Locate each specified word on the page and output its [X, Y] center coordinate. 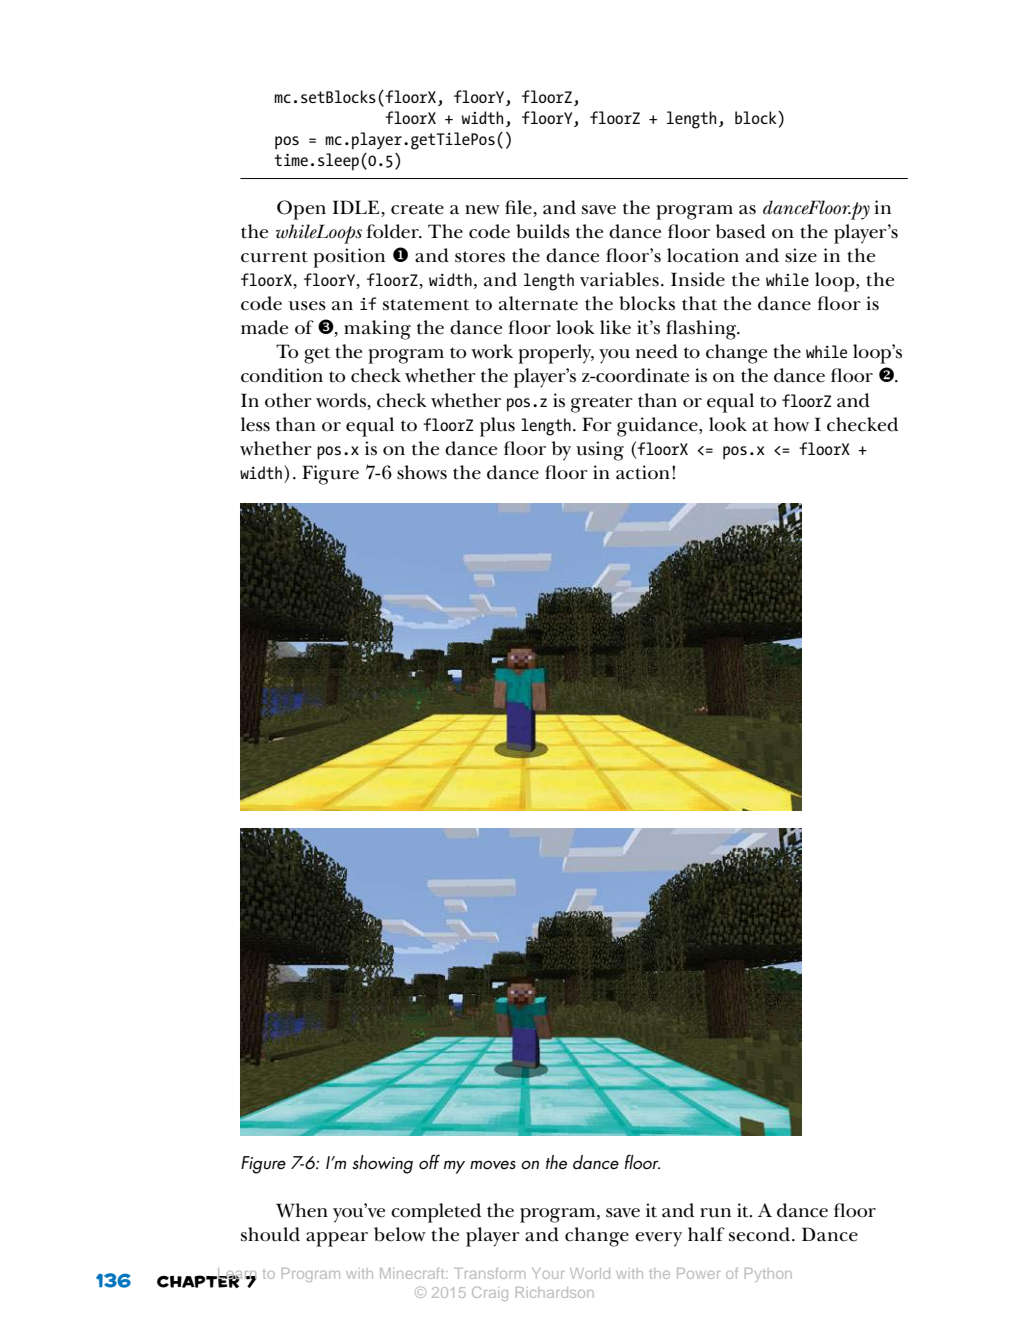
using [600, 451]
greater [602, 404]
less [255, 424]
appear [337, 1239]
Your [548, 1273]
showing [382, 1164]
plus [497, 427]
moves [493, 1164]
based [741, 231]
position [349, 258]
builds [543, 231]
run [715, 1213]
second [759, 1234]
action [643, 472]
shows [422, 472]
